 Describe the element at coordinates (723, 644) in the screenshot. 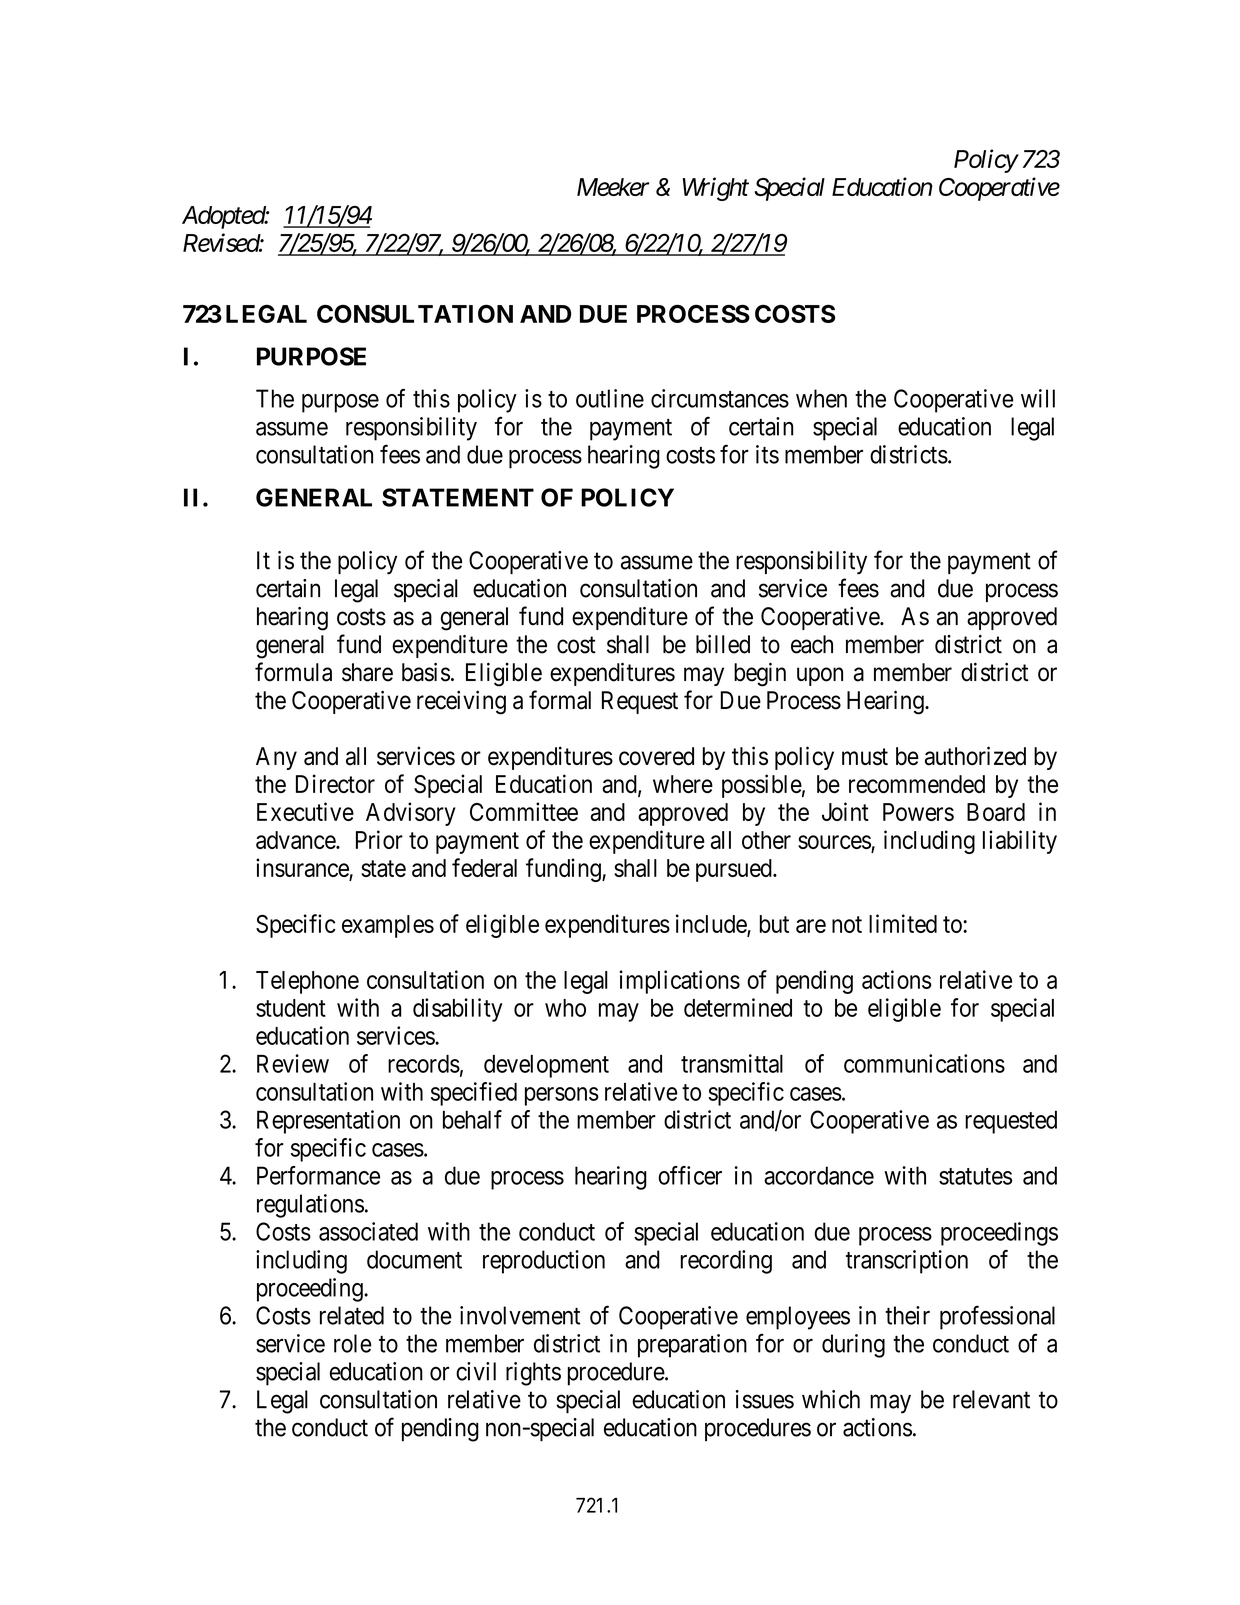

I see `billed` at that location.
